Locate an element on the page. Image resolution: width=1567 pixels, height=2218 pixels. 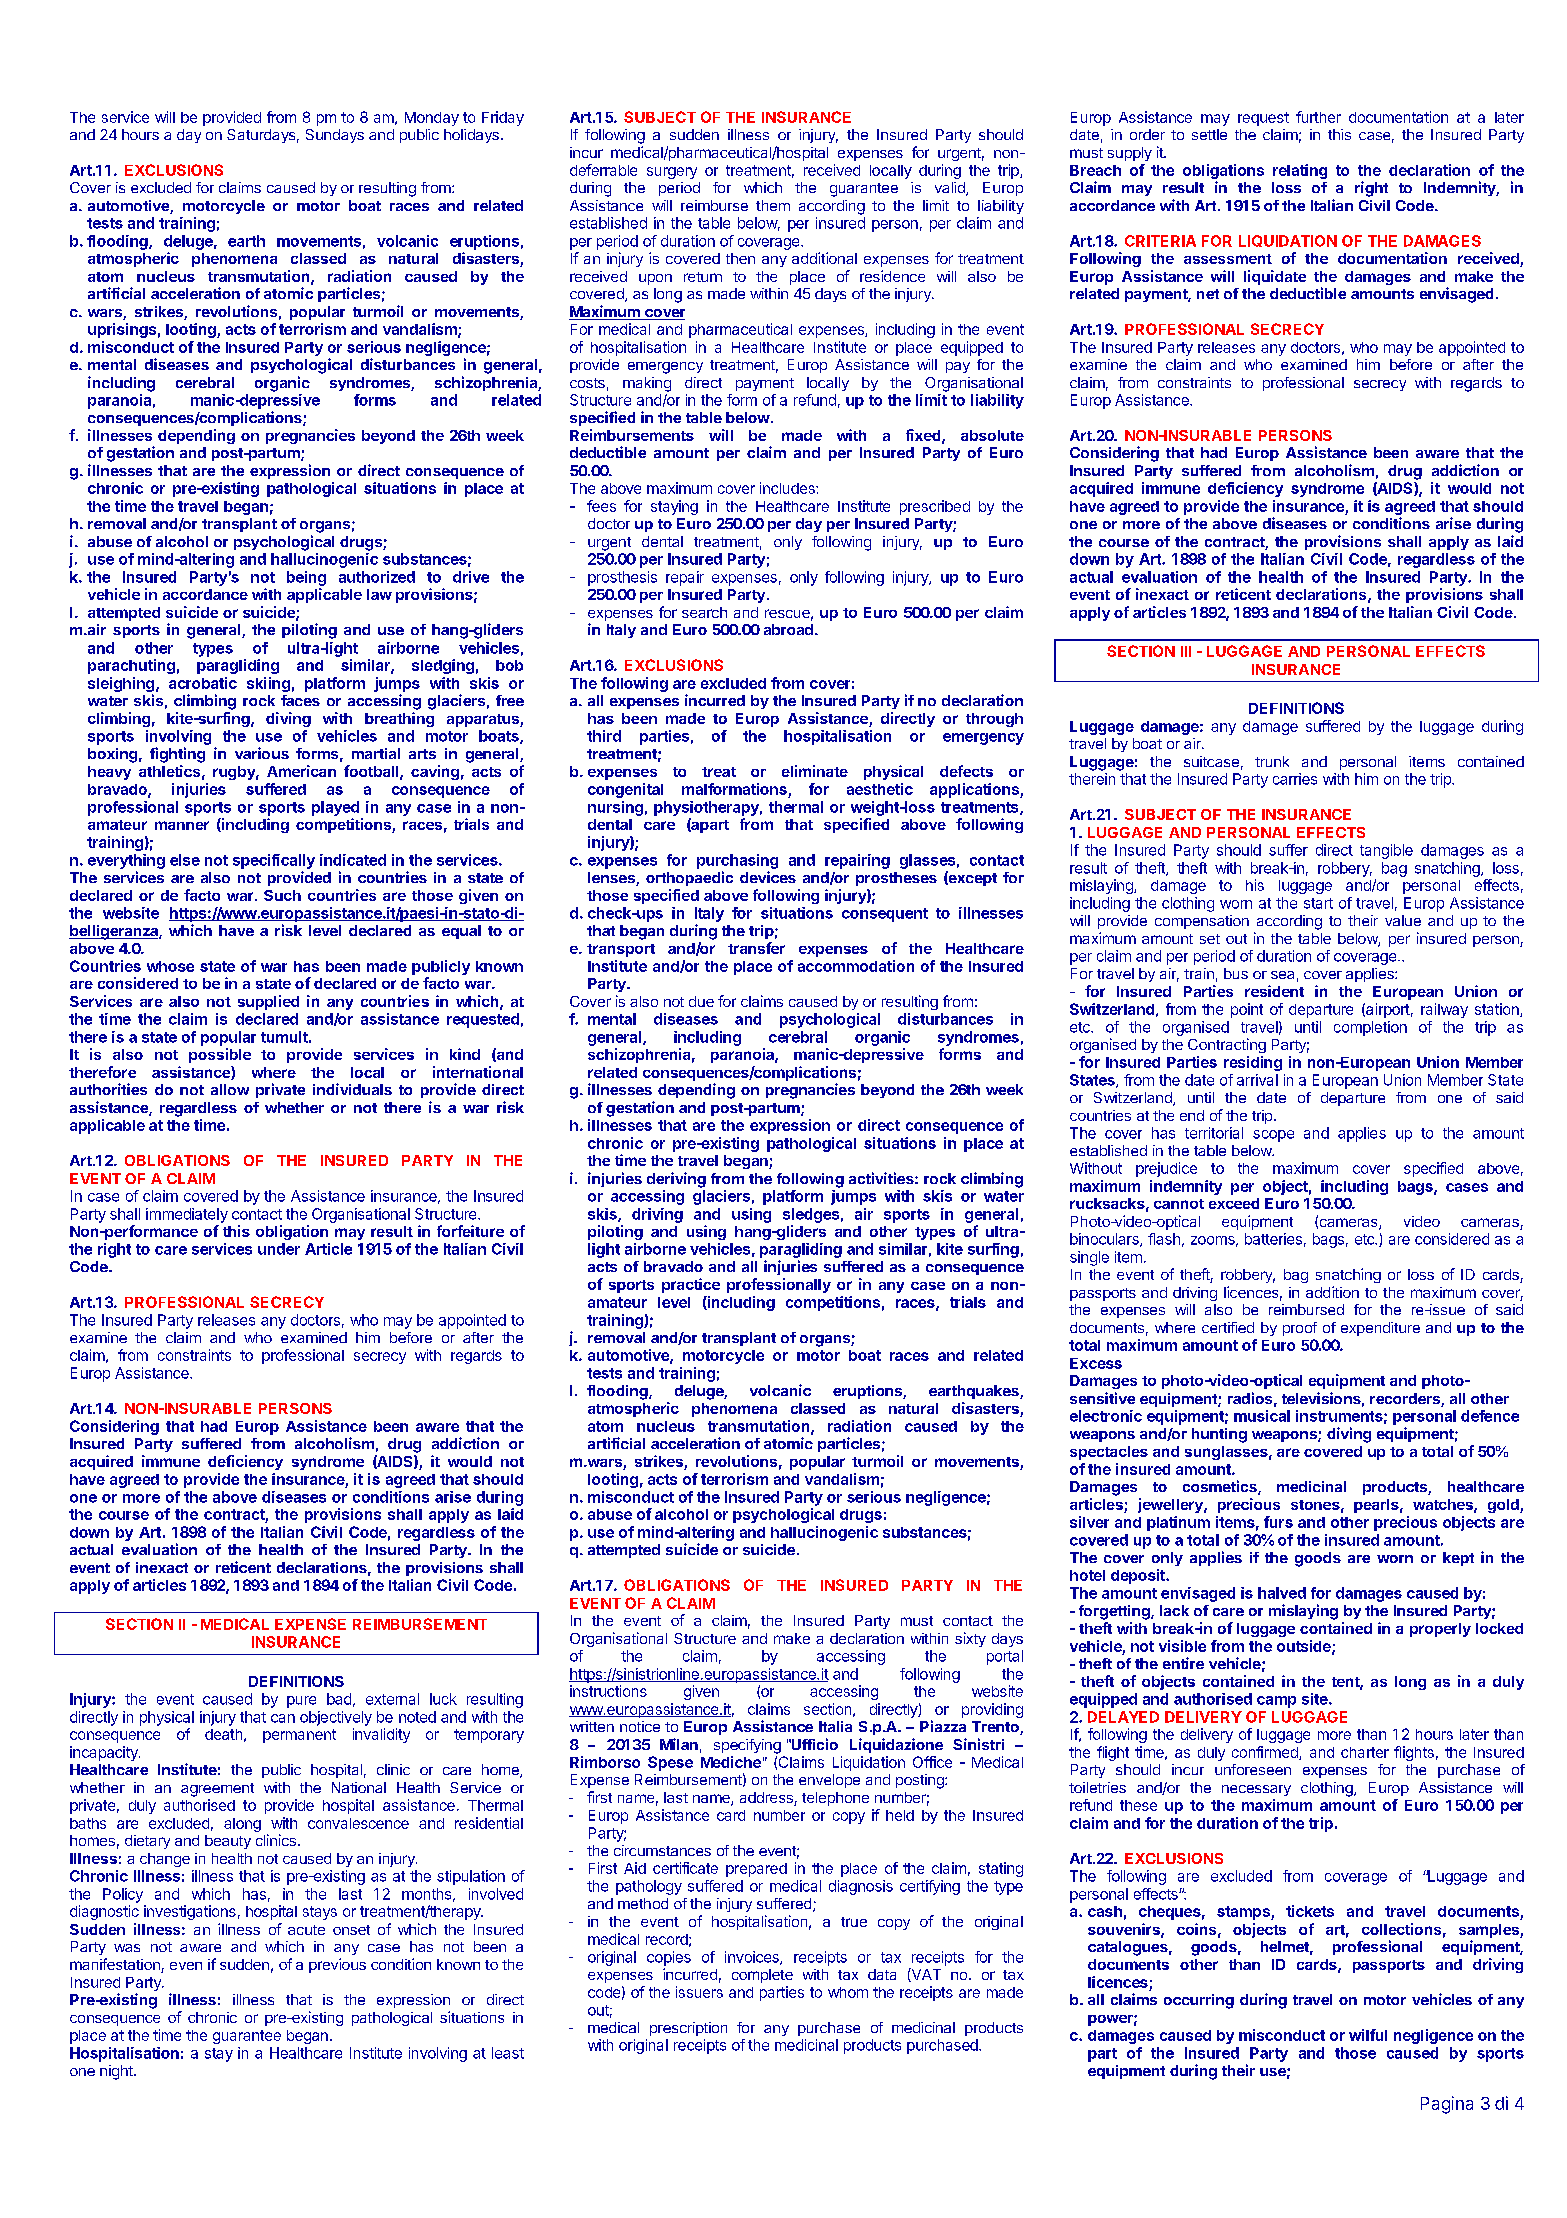
American is located at coordinates (301, 771).
